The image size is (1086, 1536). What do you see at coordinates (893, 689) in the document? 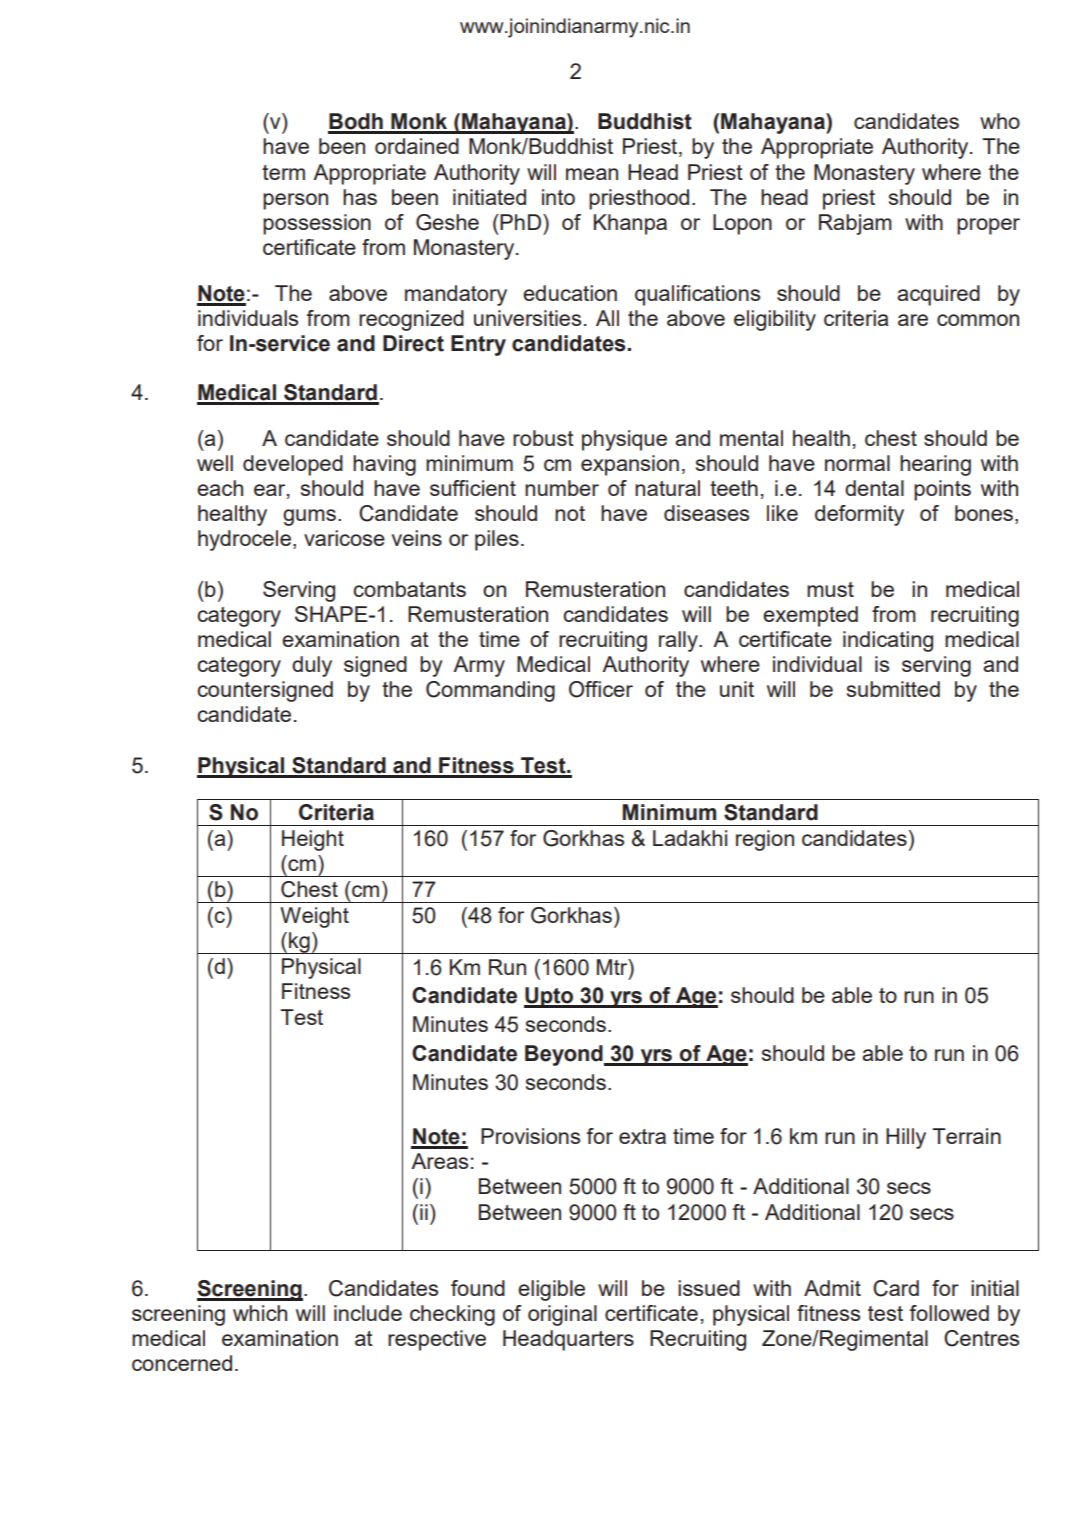
I see `submitted` at bounding box center [893, 689].
